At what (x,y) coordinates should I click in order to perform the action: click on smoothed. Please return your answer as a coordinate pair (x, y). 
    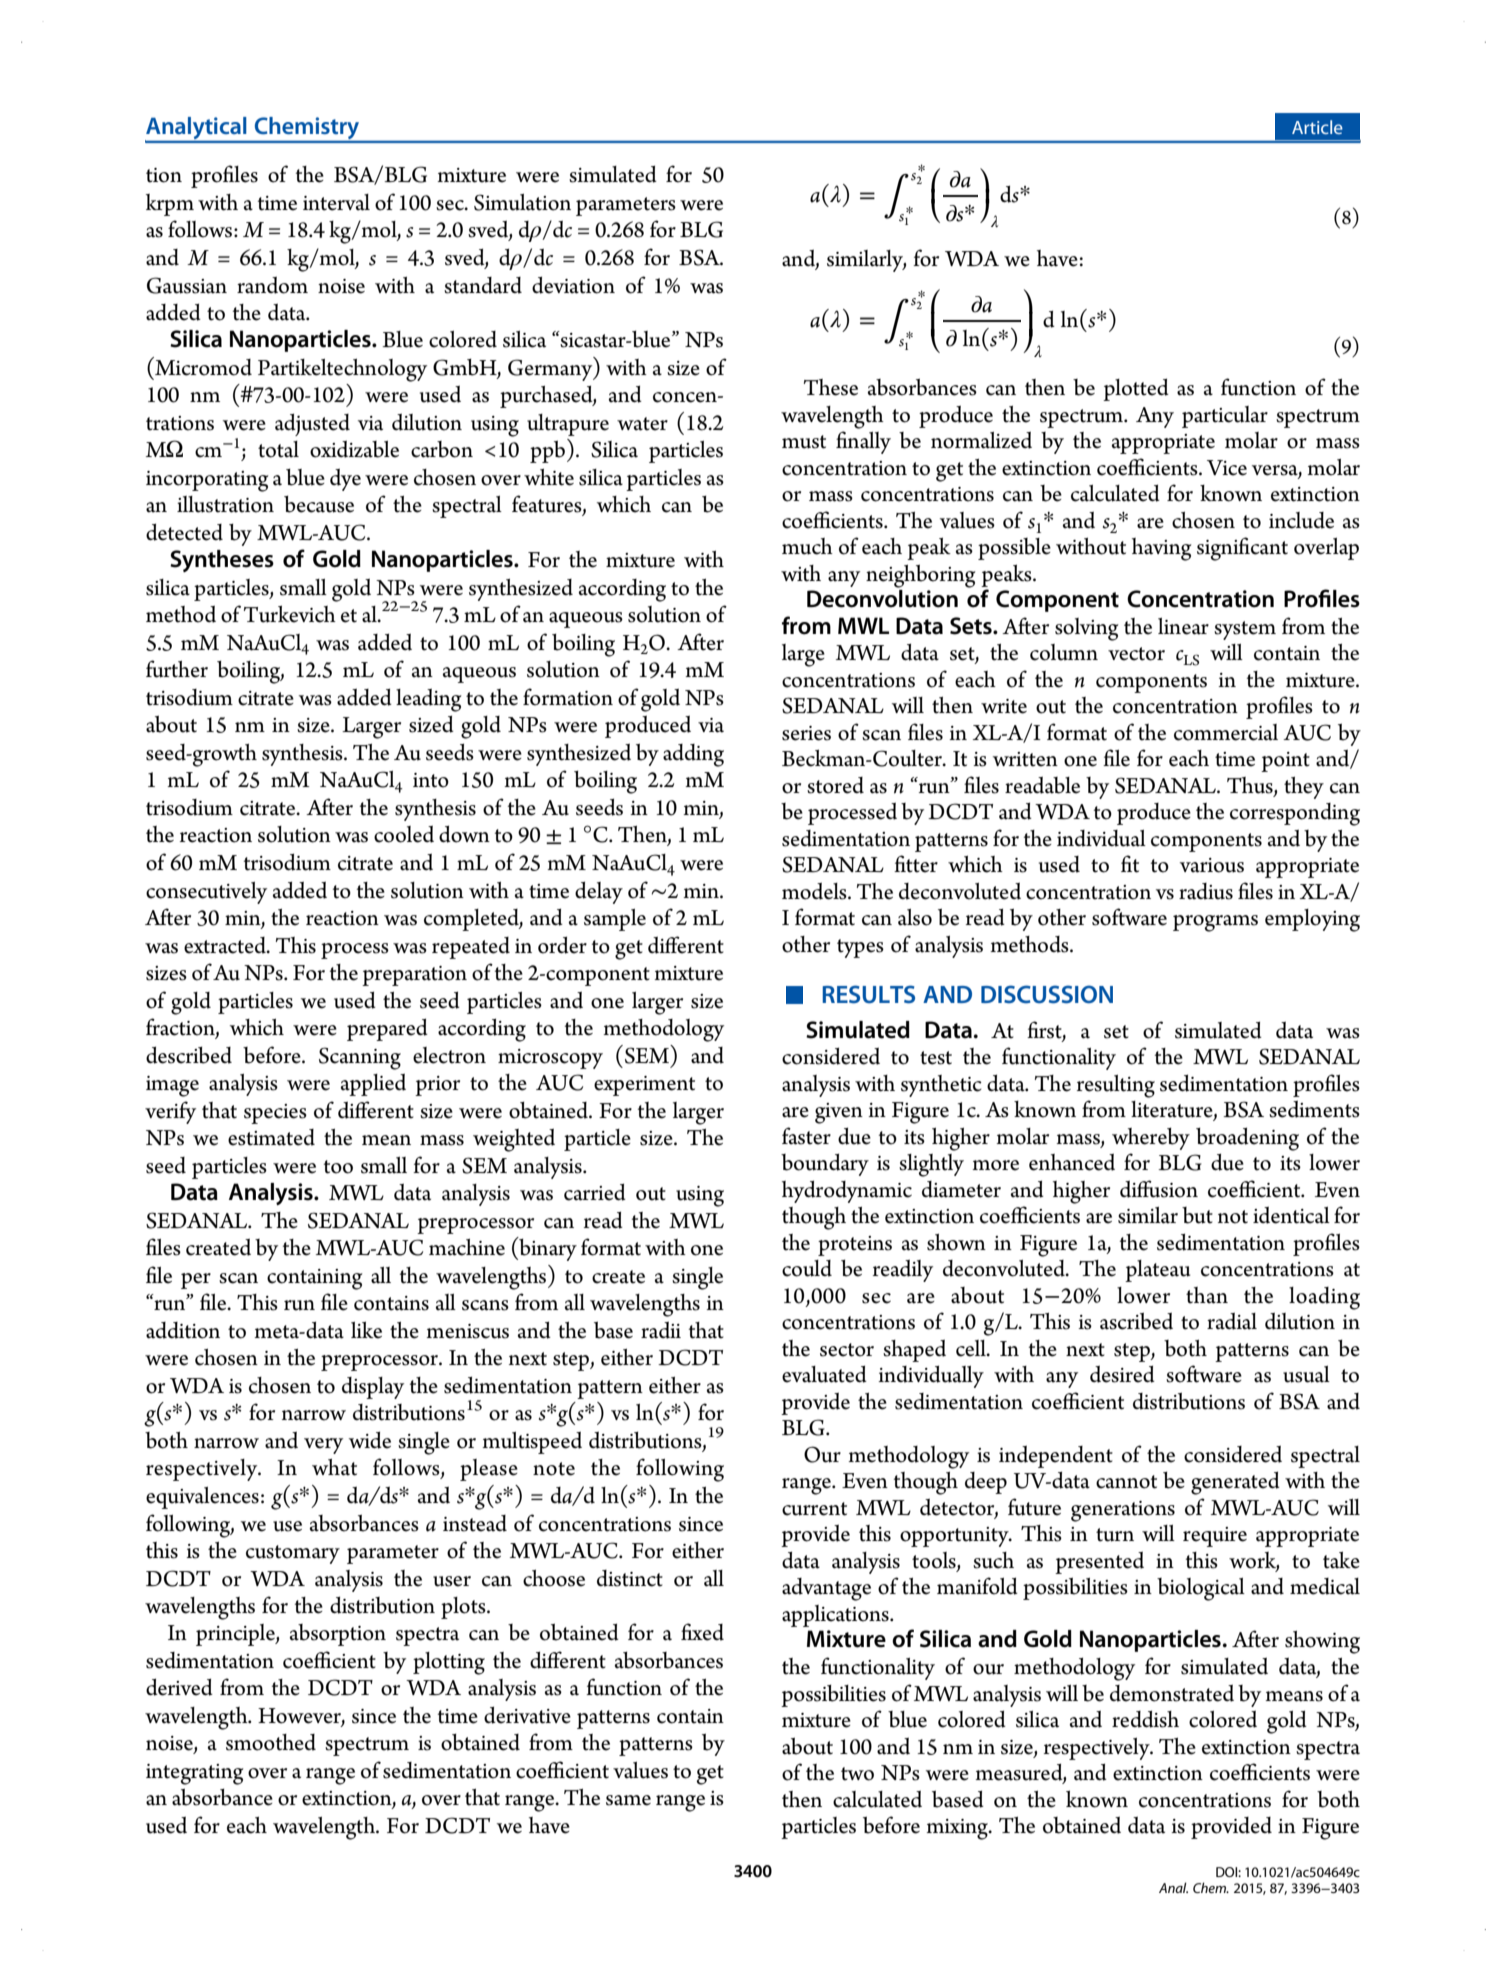
    Looking at the image, I should click on (271, 1742).
